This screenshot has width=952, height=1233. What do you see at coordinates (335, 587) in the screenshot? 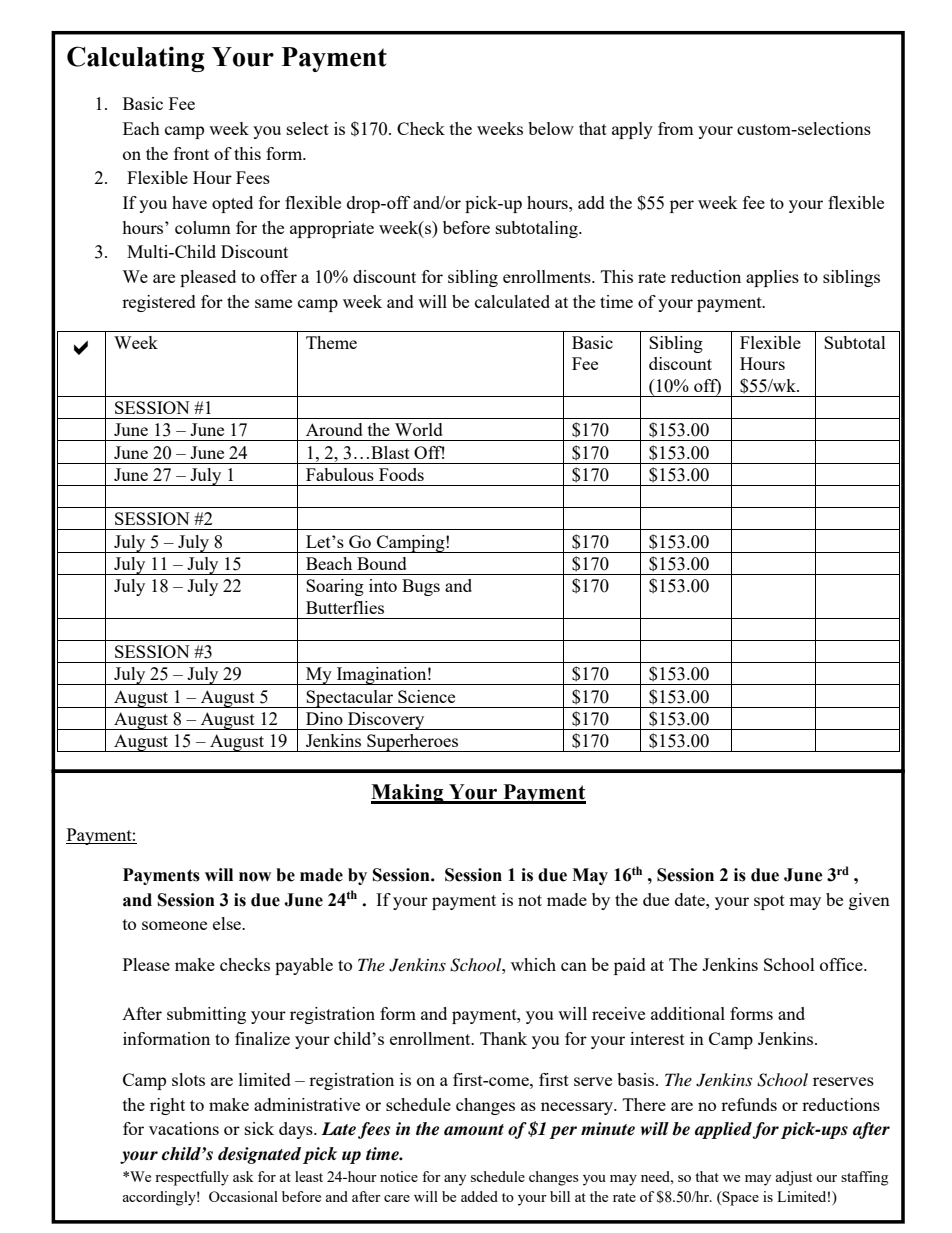
I see `Soaring` at bounding box center [335, 587].
